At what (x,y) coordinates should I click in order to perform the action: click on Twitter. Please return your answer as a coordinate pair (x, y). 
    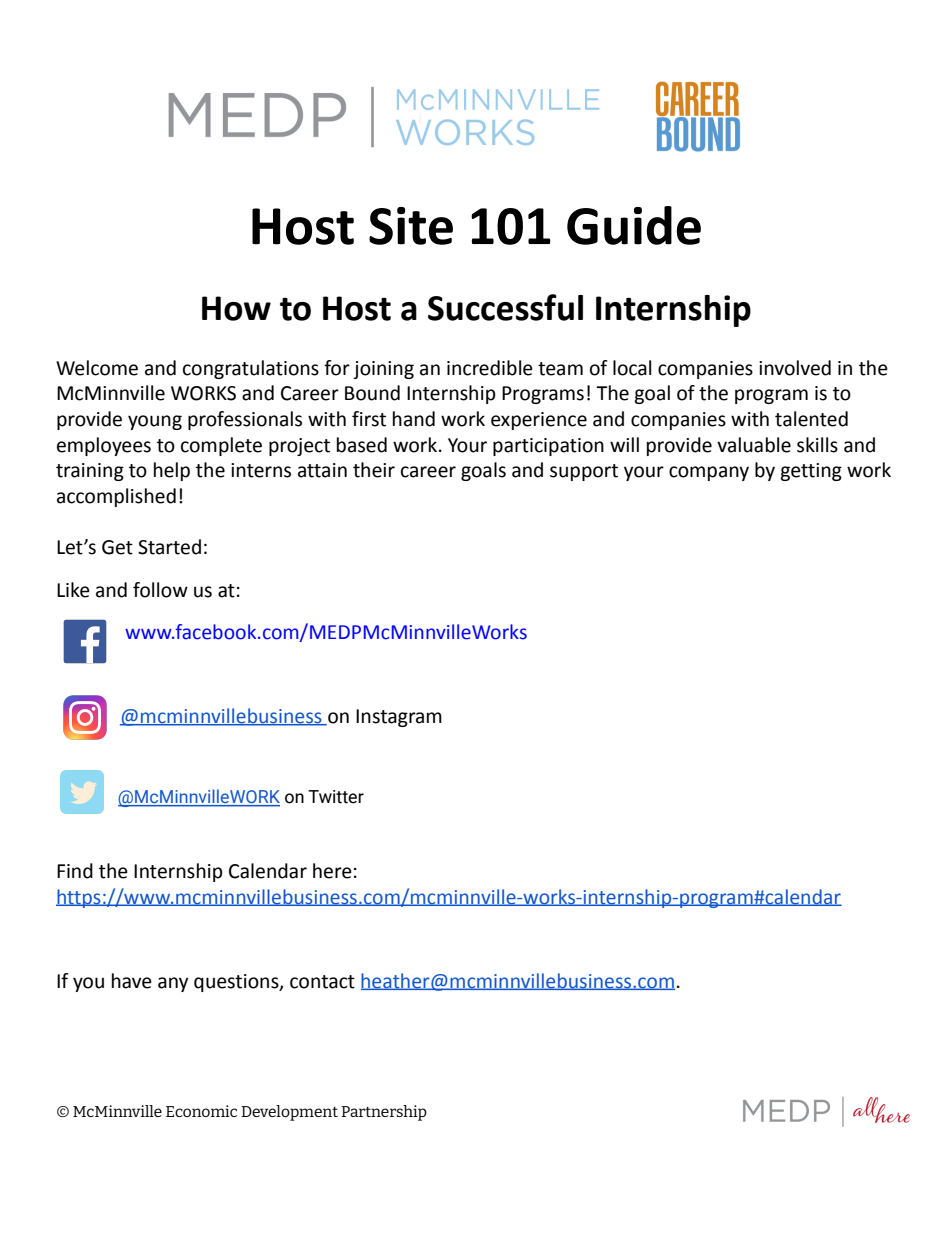
    Looking at the image, I should click on (336, 797).
